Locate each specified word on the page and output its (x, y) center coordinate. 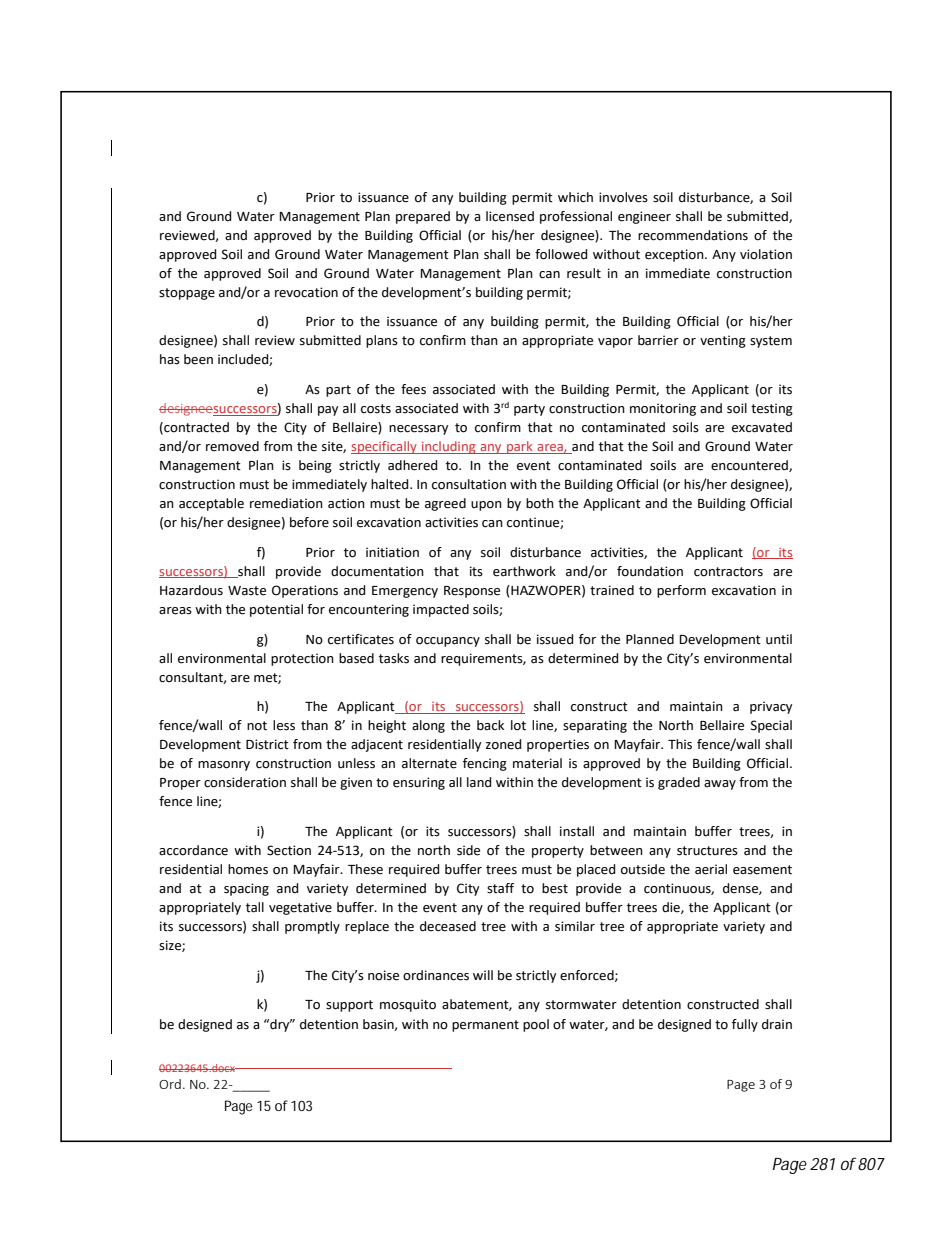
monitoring (663, 409)
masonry (224, 766)
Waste (247, 591)
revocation (306, 292)
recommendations (693, 235)
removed (232, 446)
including (449, 447)
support (349, 1006)
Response (472, 592)
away (720, 785)
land (479, 782)
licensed (510, 216)
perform (681, 591)
